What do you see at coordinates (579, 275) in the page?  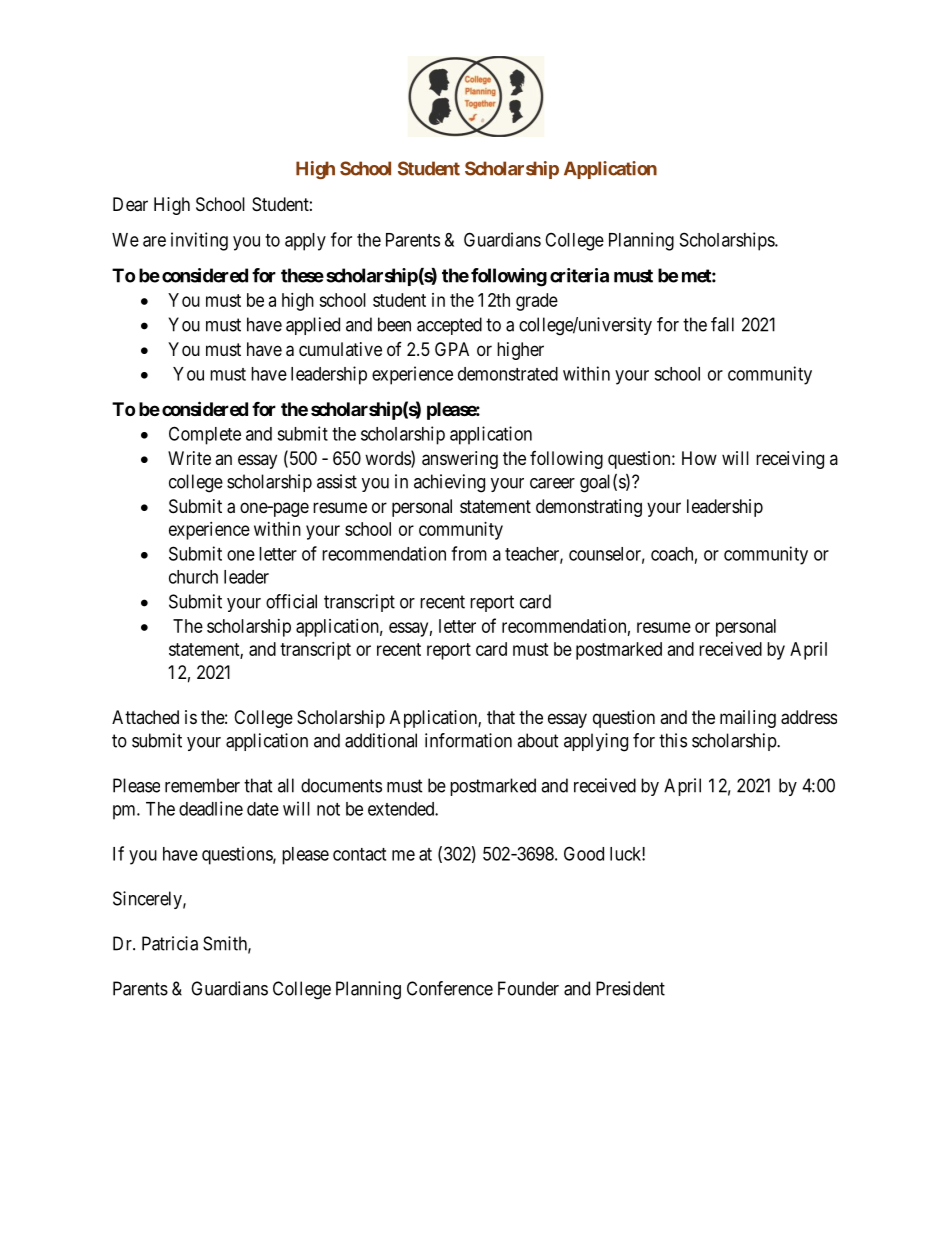 I see `criteria` at bounding box center [579, 275].
